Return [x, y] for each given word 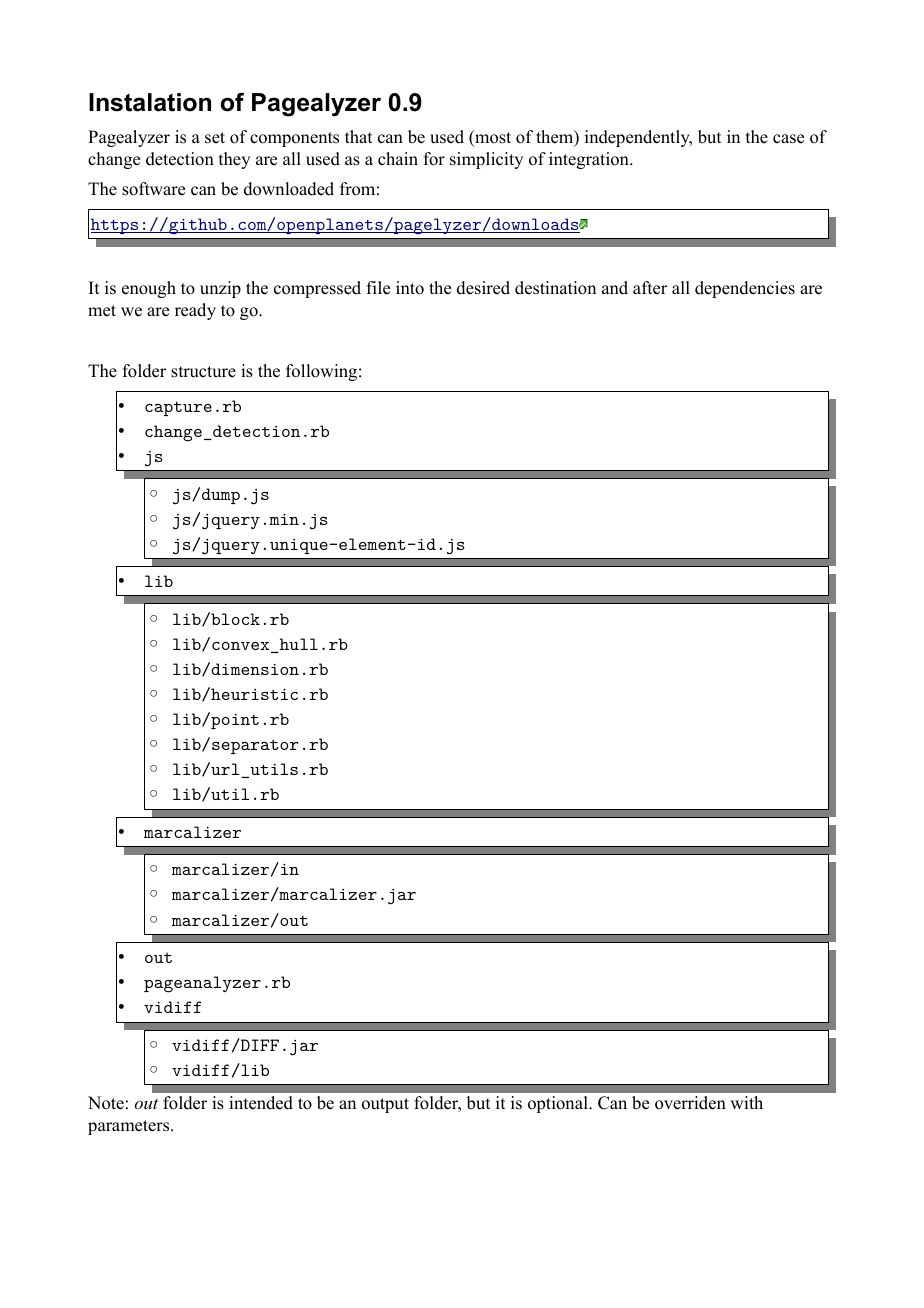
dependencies [745, 289]
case [788, 139]
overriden [690, 1103]
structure [203, 372]
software [153, 189]
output [385, 1105]
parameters [130, 1127]
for [434, 159]
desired [483, 288]
